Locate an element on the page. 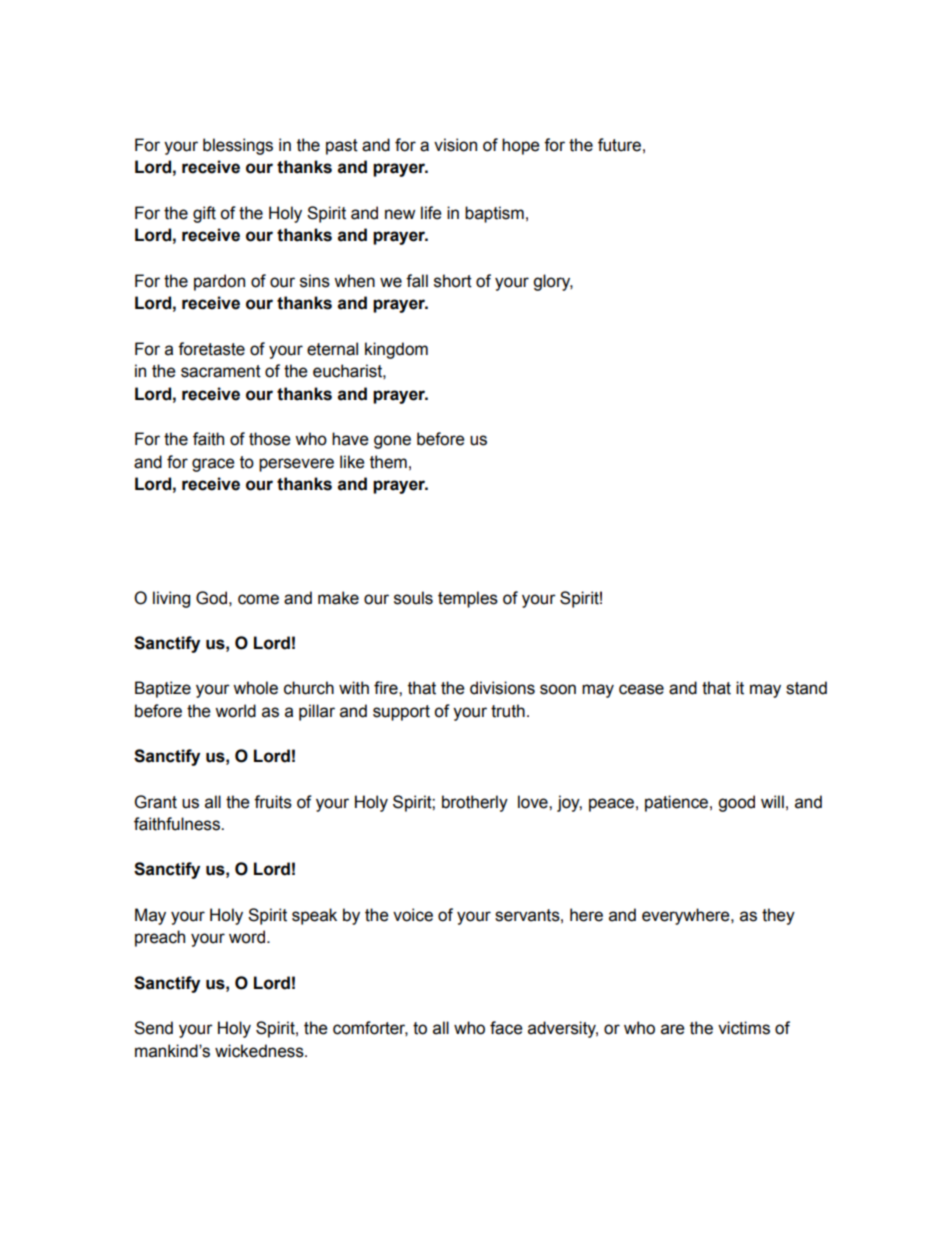  gone is located at coordinates (392, 442).
